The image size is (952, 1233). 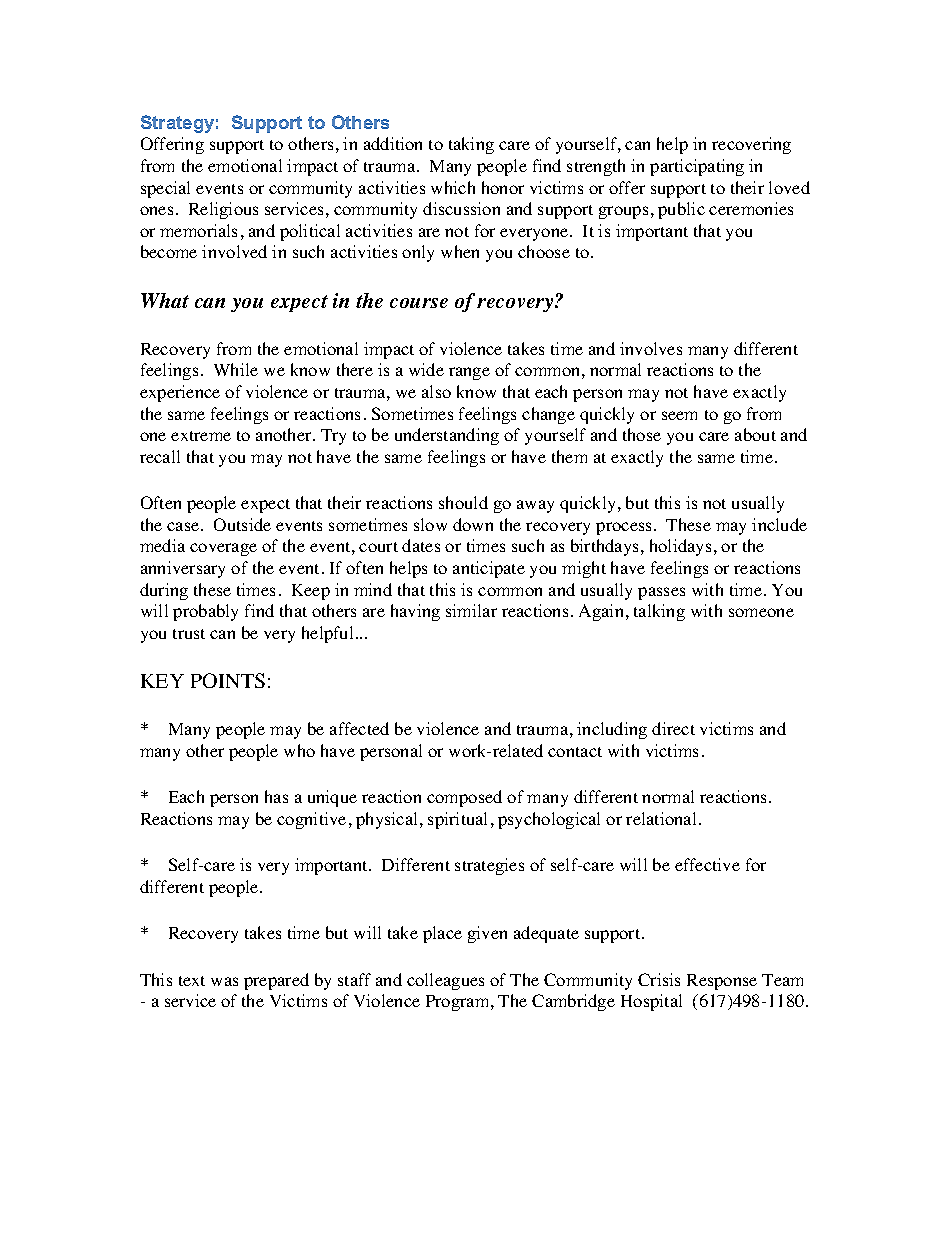 What do you see at coordinates (228, 680) in the page?
I see `POINTS` at bounding box center [228, 680].
